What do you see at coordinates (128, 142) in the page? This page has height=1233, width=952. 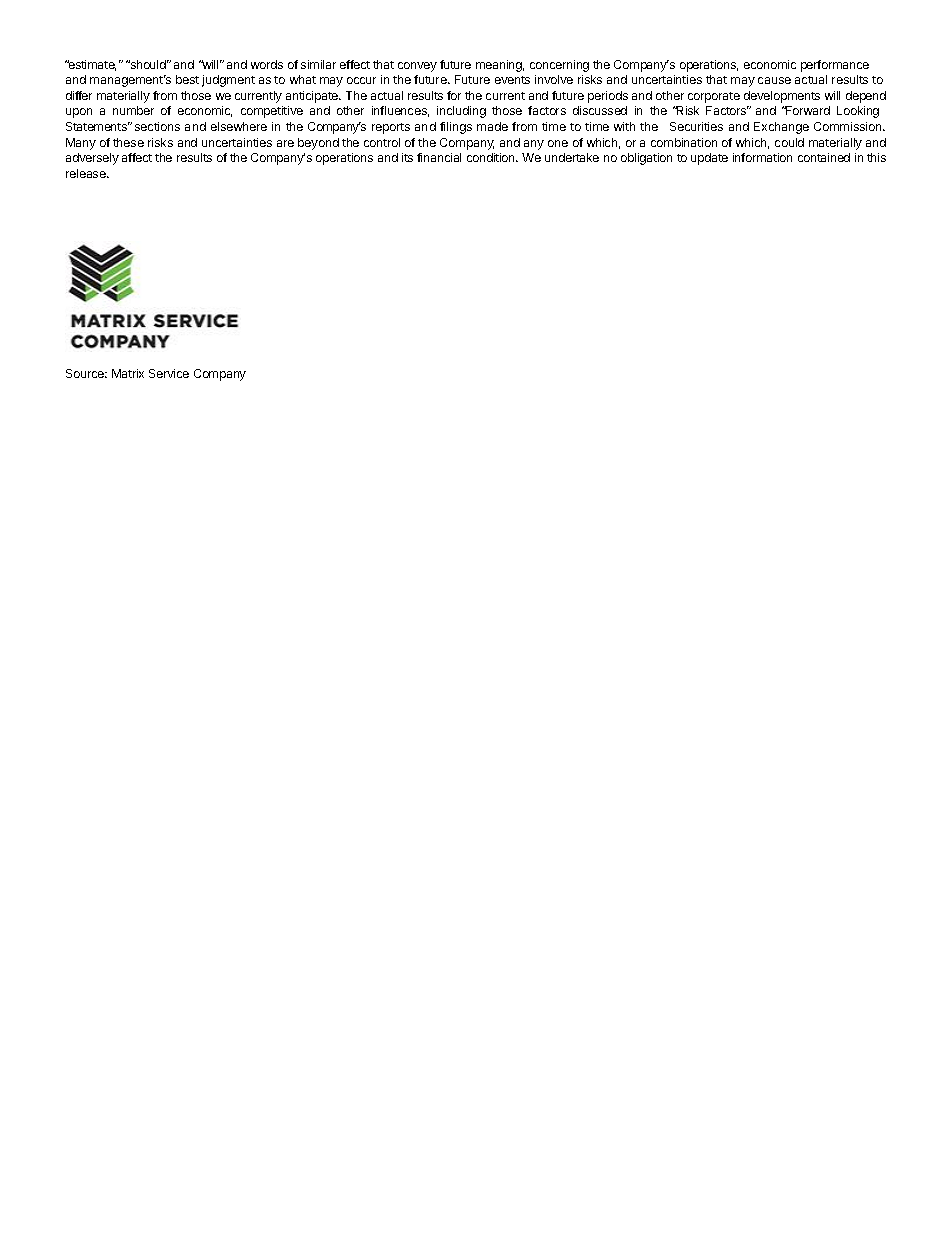 I see `these` at bounding box center [128, 142].
